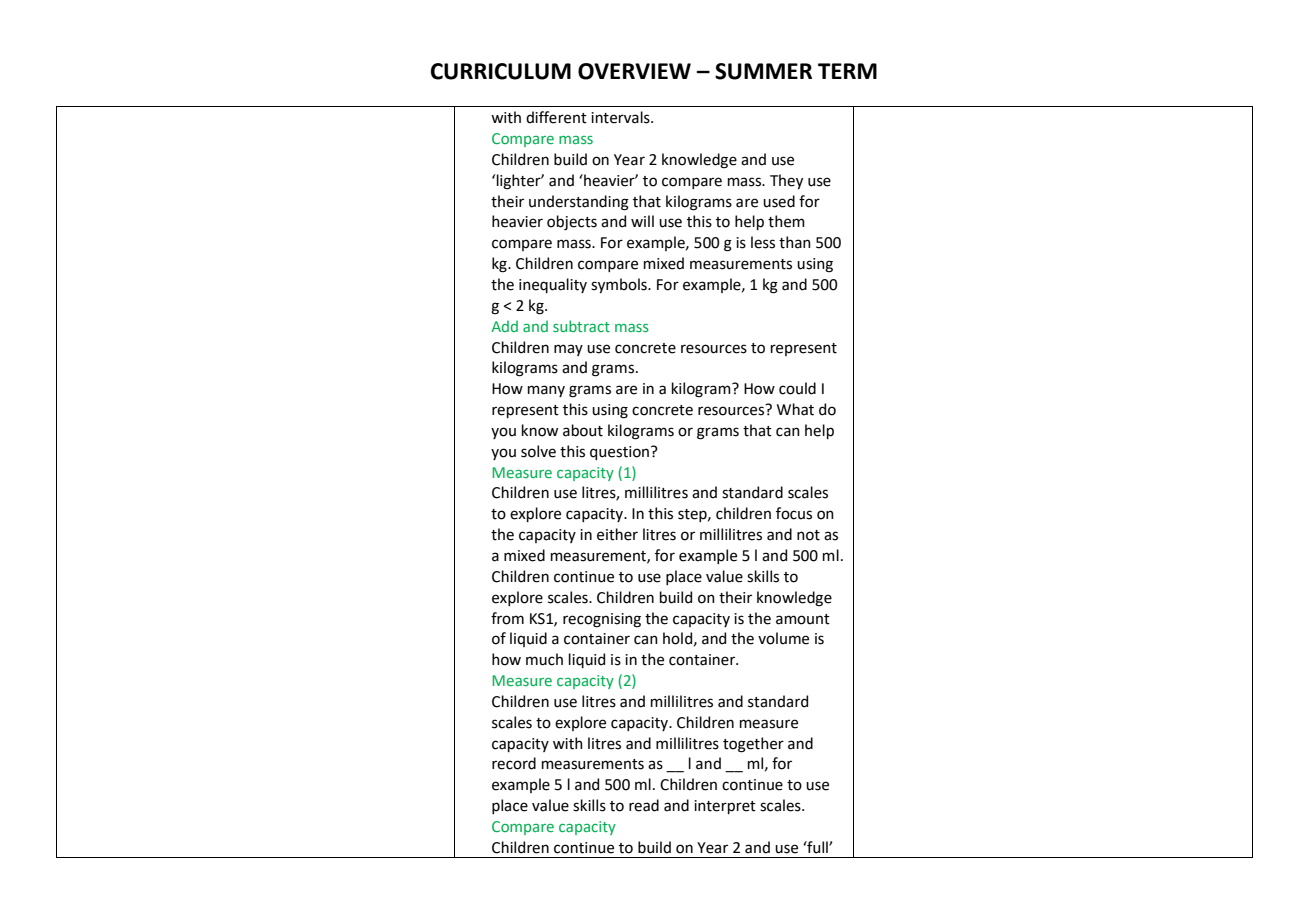 The height and width of the screenshot is (924, 1308). I want to click on What, so click(795, 409).
